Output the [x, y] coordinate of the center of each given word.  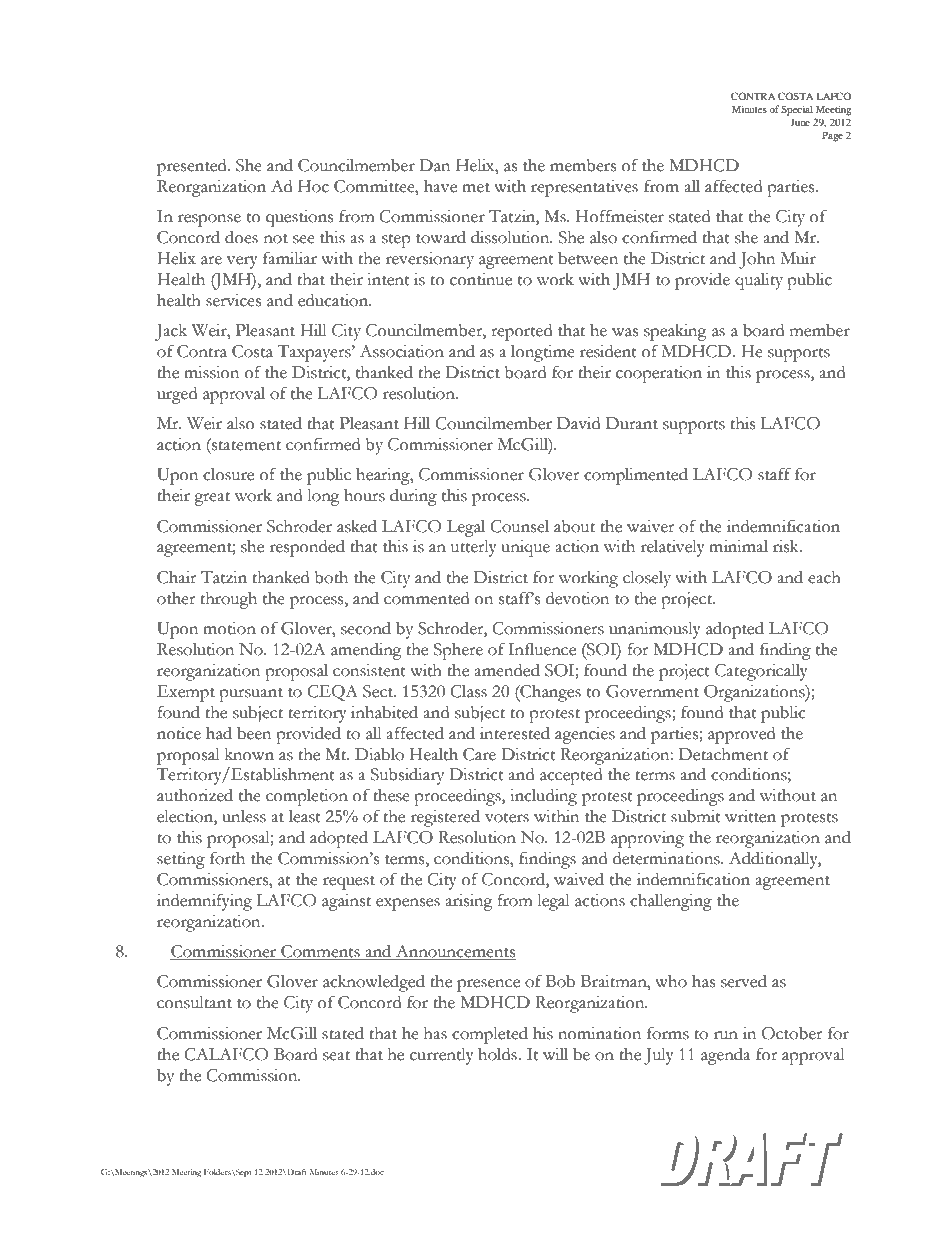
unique [525, 548]
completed [490, 1035]
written [750, 816]
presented [193, 167]
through [228, 600]
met [476, 188]
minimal [738, 546]
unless [244, 816]
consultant [194, 1002]
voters [507, 818]
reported [521, 332]
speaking [675, 332]
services [233, 300]
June [800, 122]
